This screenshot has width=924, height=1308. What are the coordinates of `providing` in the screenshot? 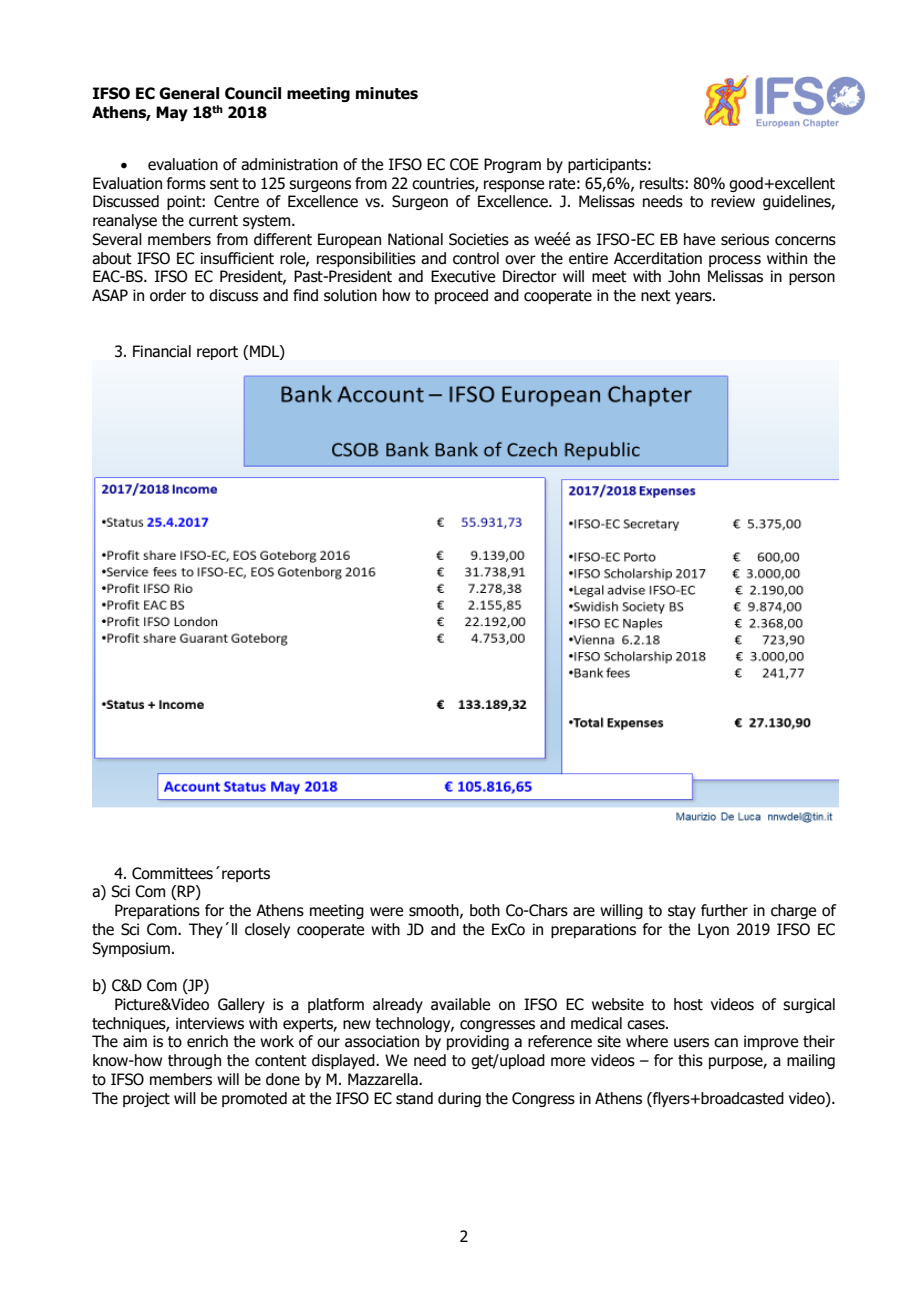 It's located at (478, 1042).
